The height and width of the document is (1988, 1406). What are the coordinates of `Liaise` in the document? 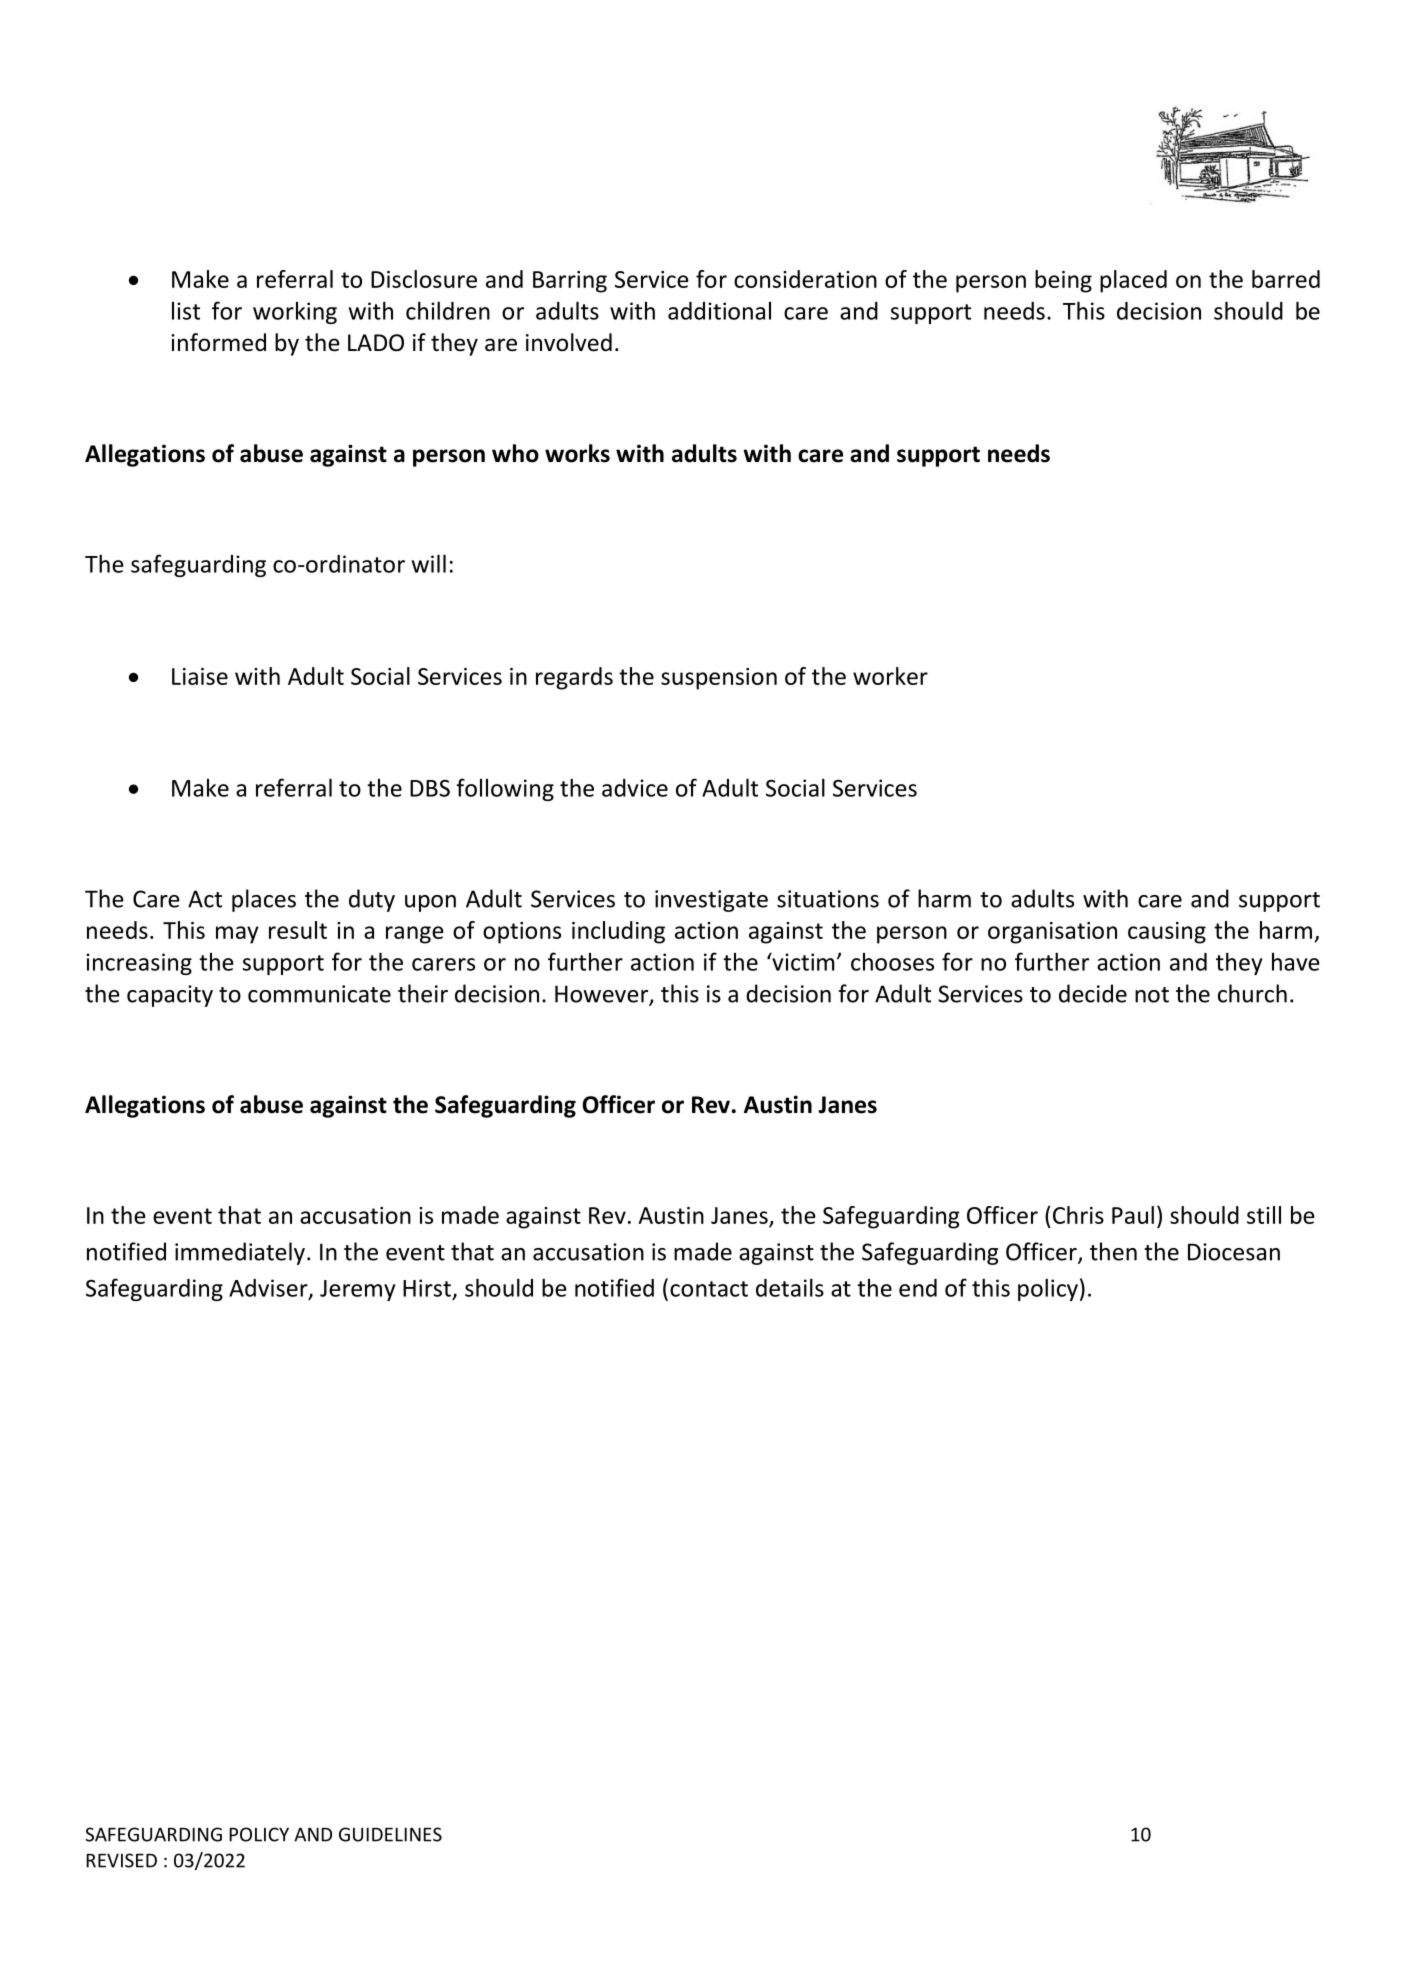 It's located at (200, 676).
